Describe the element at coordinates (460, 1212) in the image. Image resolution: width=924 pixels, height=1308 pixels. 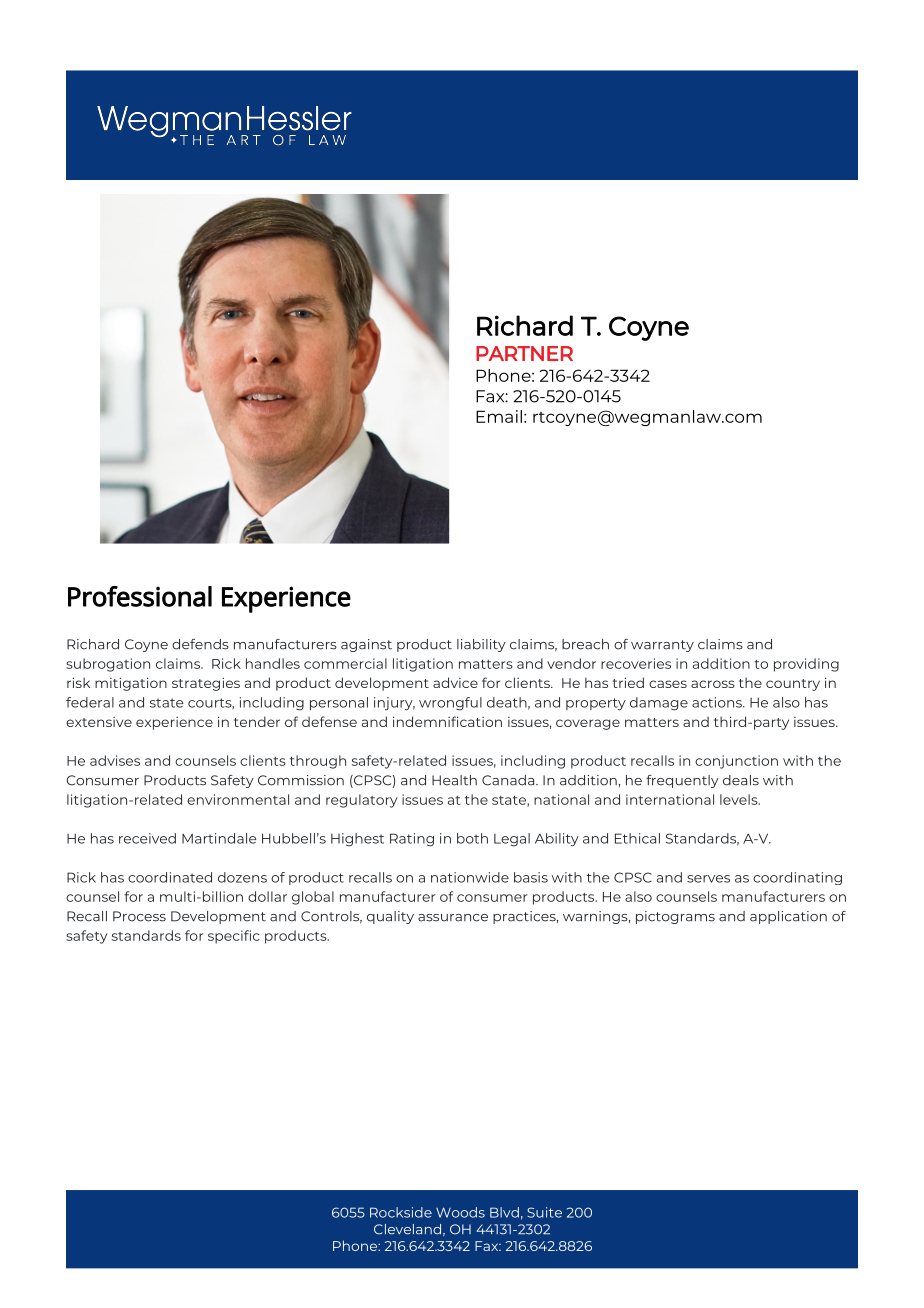
I see `Woods` at that location.
